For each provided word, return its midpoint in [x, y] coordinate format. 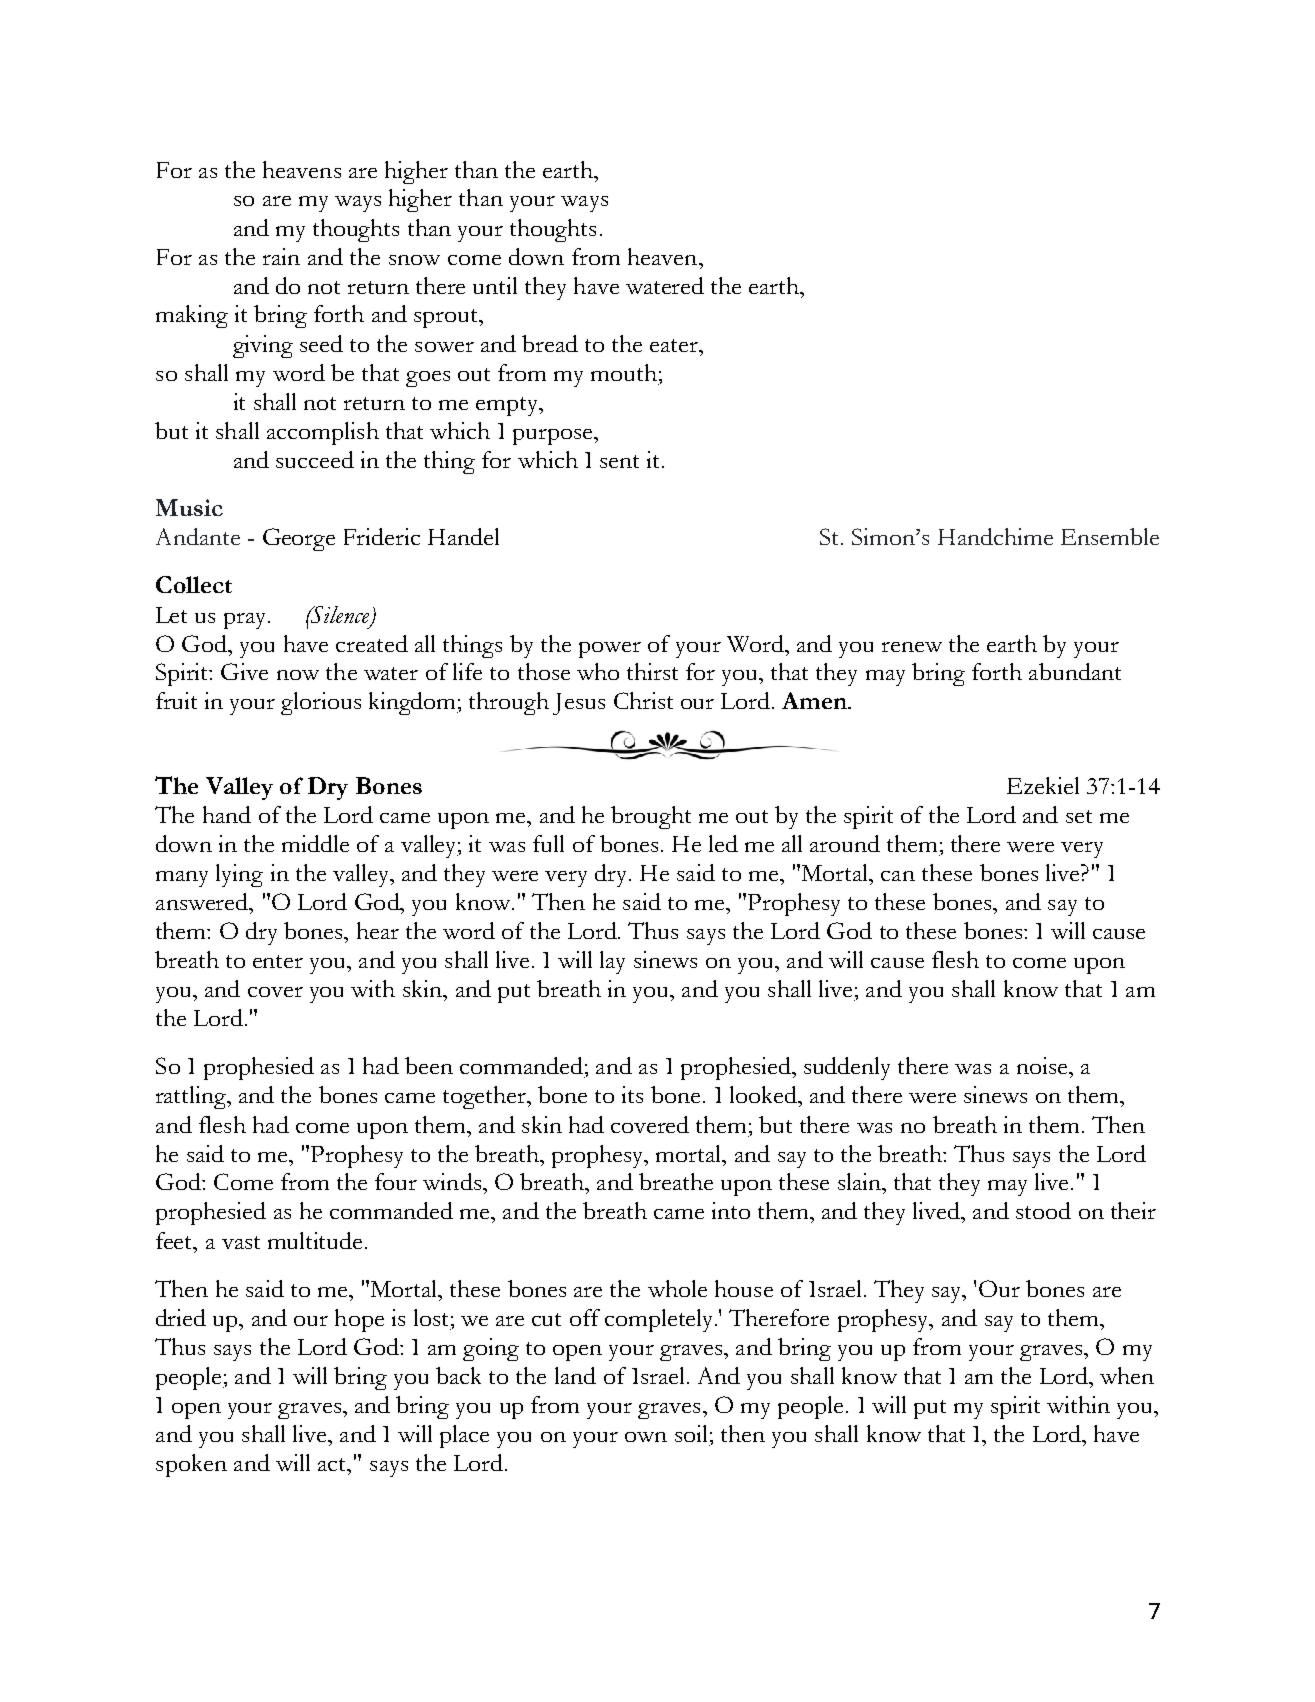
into [731, 1210]
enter [278, 961]
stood [1043, 1210]
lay [612, 962]
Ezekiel [1043, 785]
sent [619, 461]
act [333, 1464]
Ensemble [1110, 536]
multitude [315, 1240]
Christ [643, 700]
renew [912, 647]
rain [281, 256]
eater [675, 345]
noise [1043, 1065]
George [299, 539]
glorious [321, 703]
